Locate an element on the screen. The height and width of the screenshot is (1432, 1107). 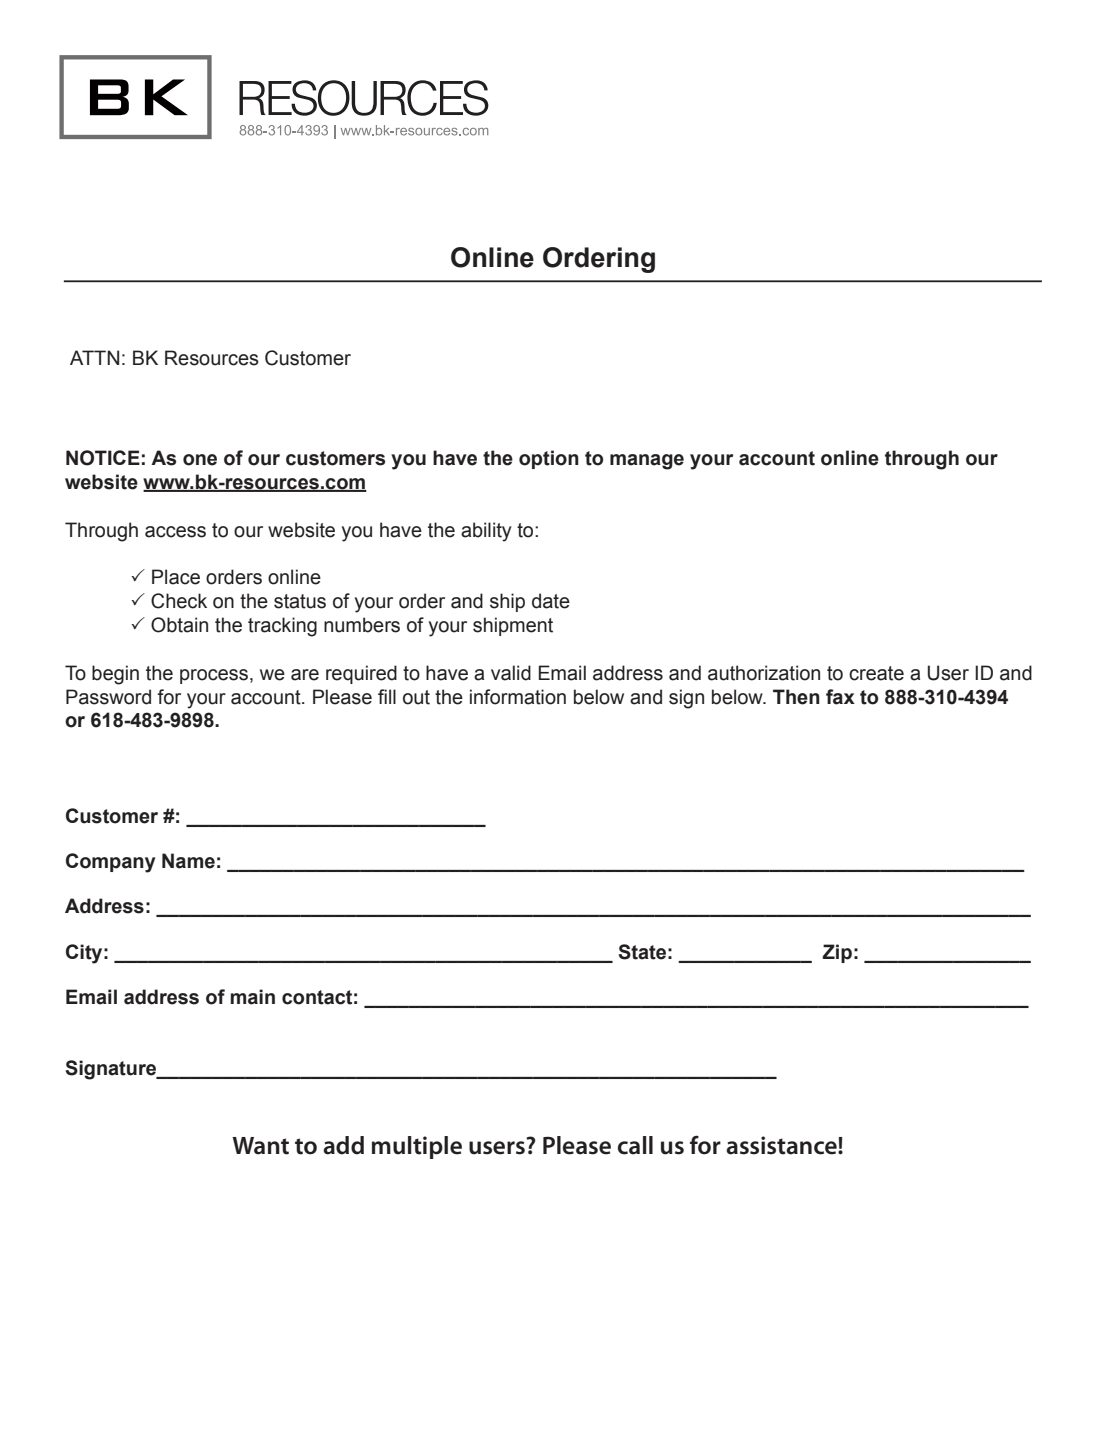
Password is located at coordinates (108, 697).
